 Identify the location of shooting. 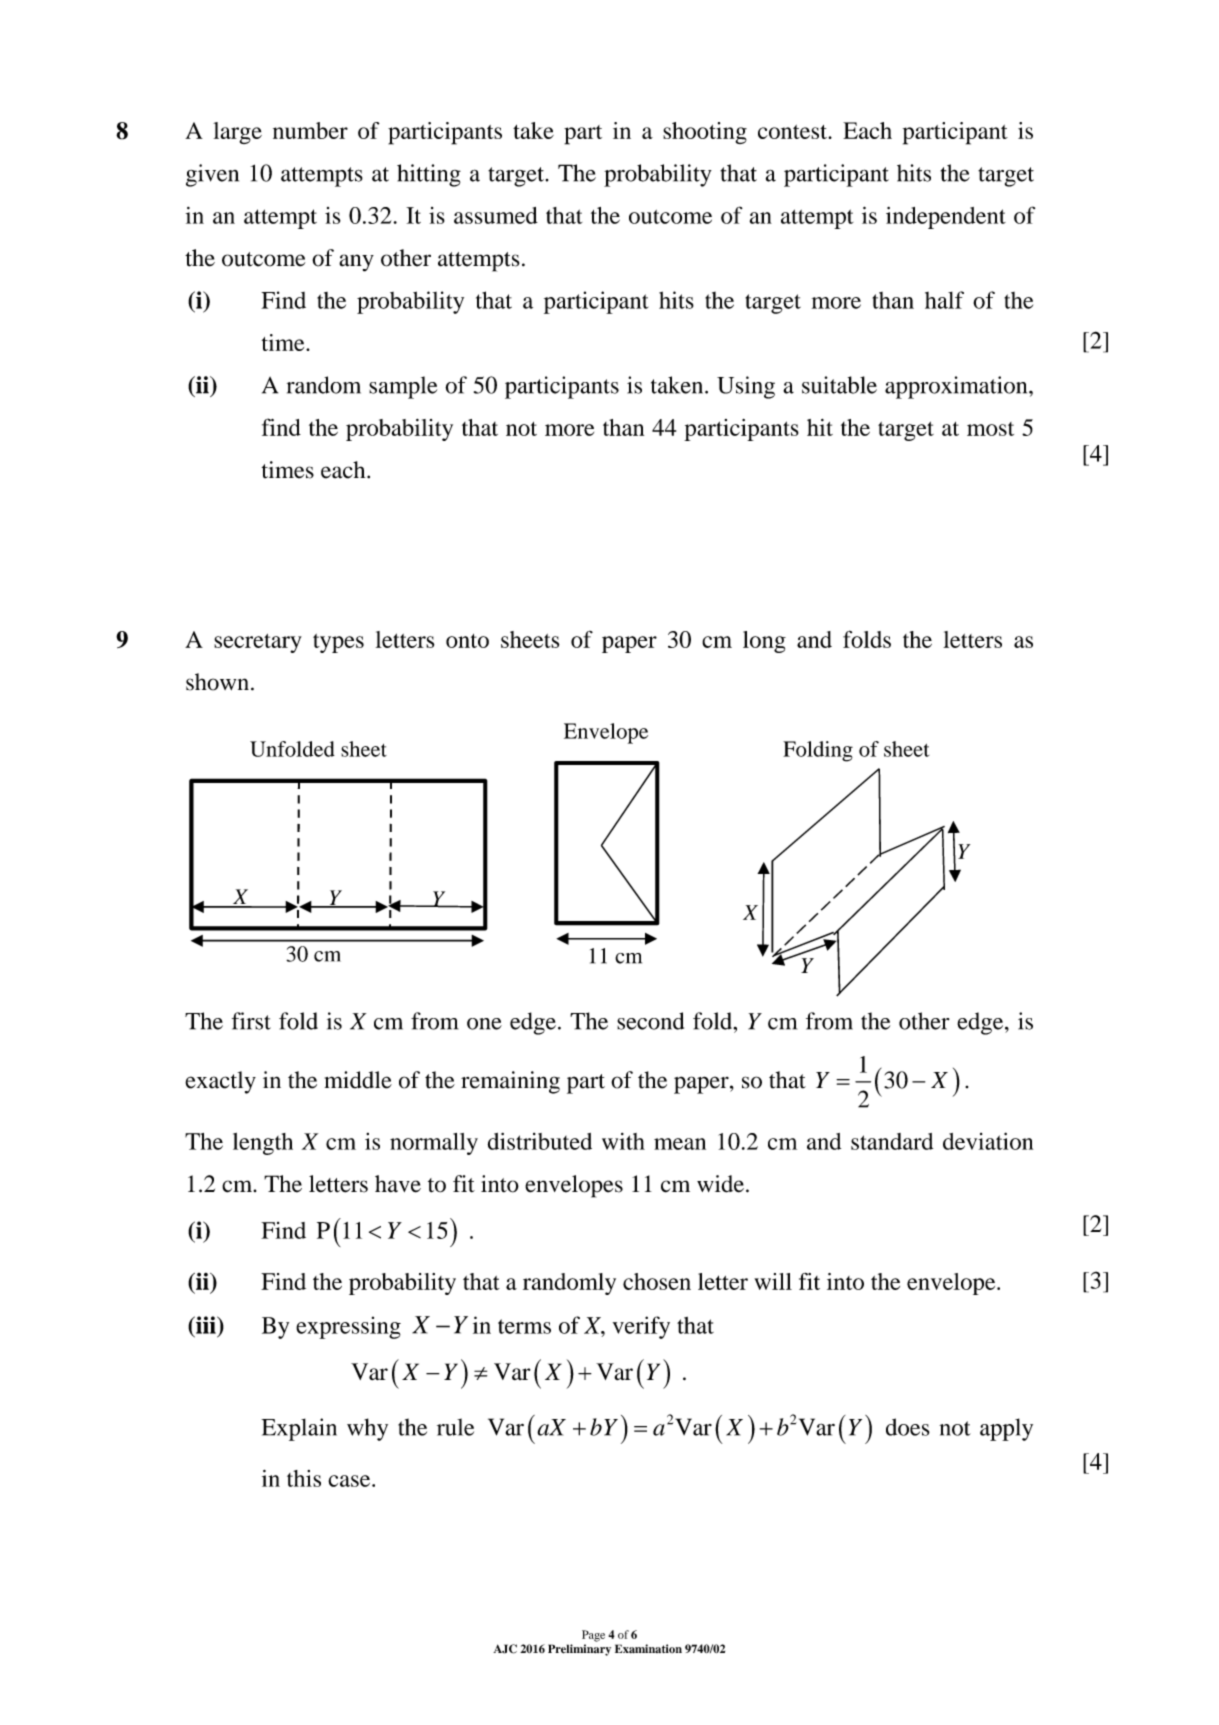
(705, 133).
